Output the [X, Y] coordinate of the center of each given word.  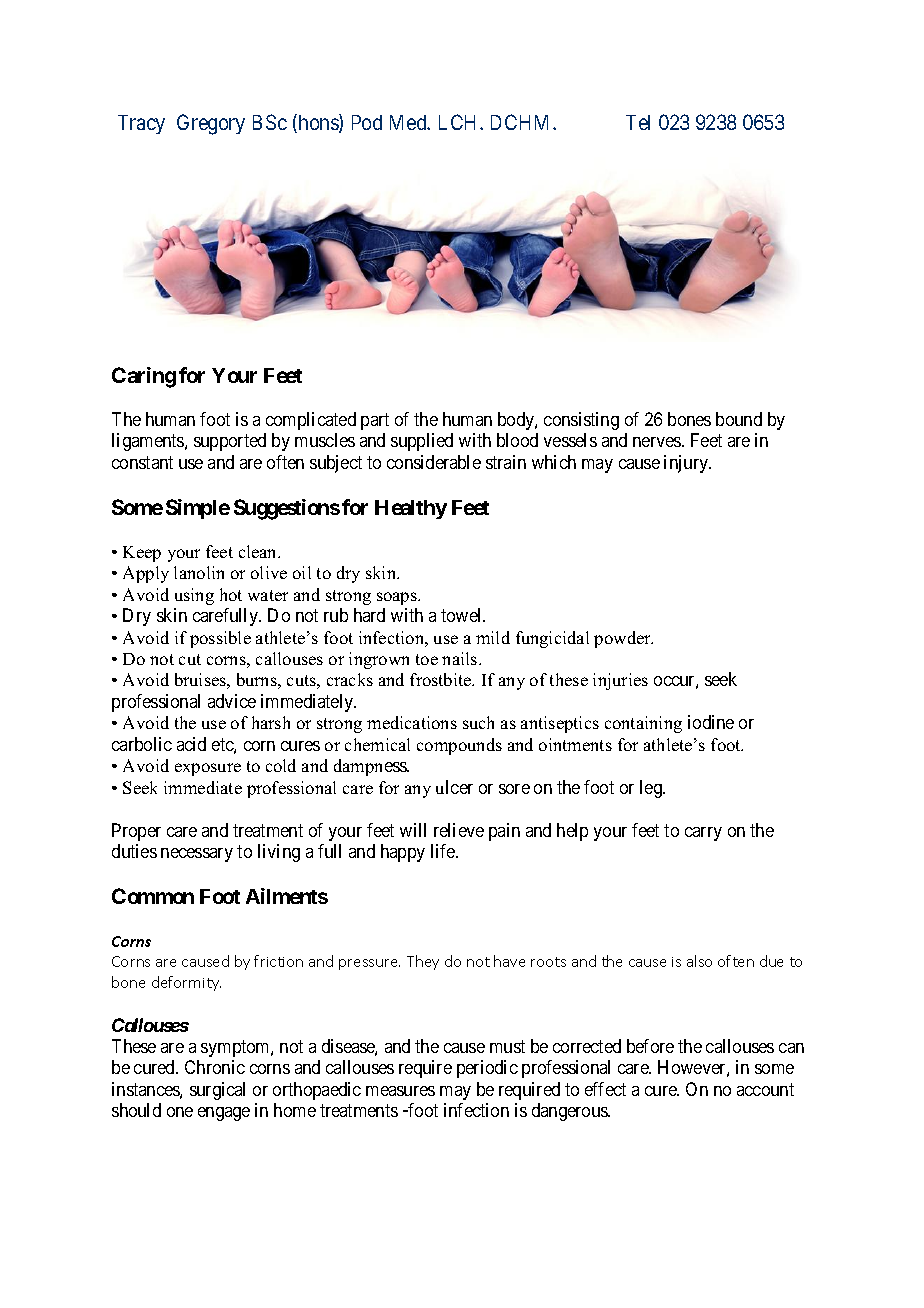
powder [623, 639]
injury [687, 464]
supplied [422, 442]
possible [220, 639]
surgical [217, 1091]
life [444, 851]
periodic [487, 1069]
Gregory [211, 124]
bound [739, 419]
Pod [367, 122]
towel [463, 615]
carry [703, 834]
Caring [144, 377]
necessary [197, 855]
